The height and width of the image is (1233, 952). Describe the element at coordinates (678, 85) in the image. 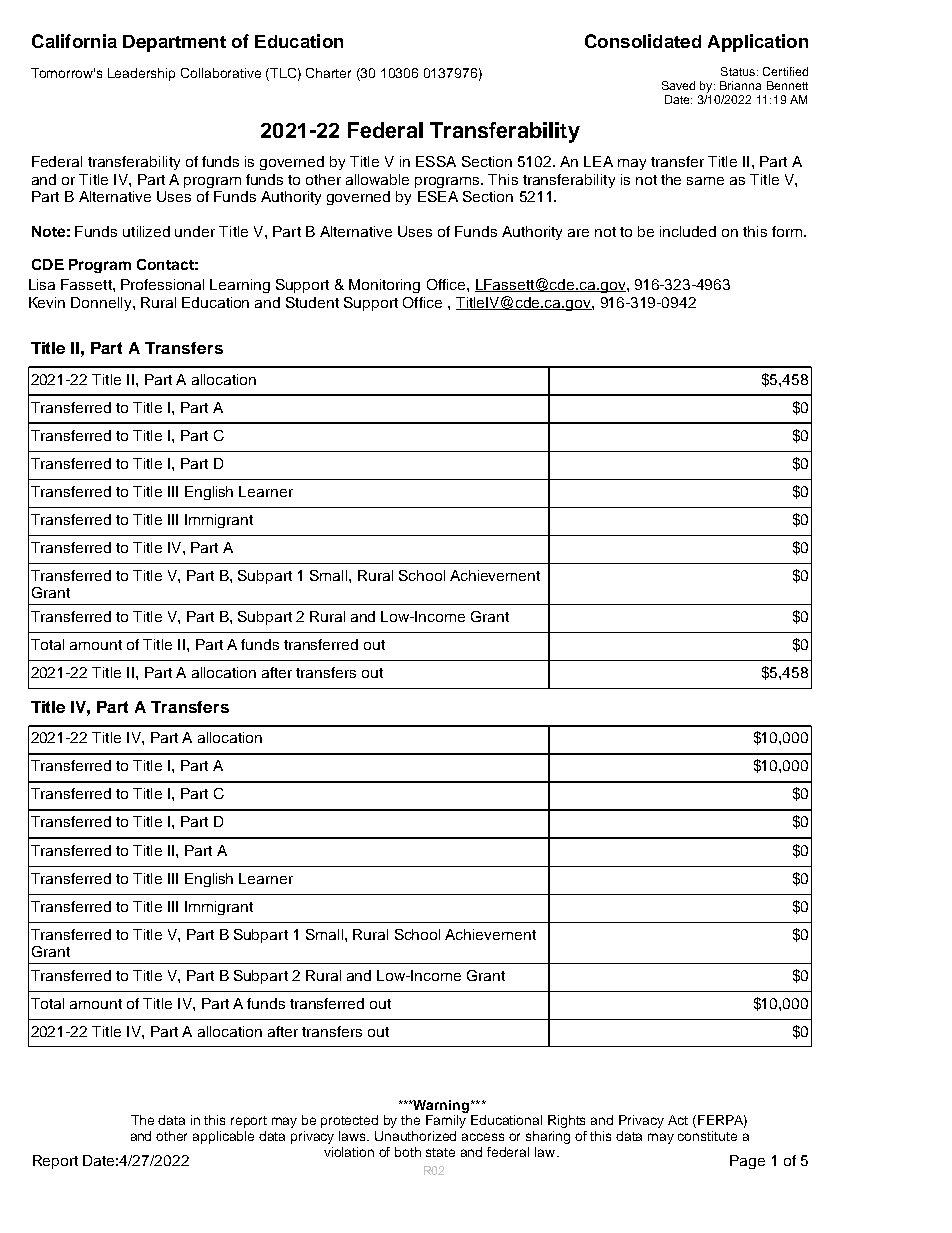

I see `Saved` at that location.
